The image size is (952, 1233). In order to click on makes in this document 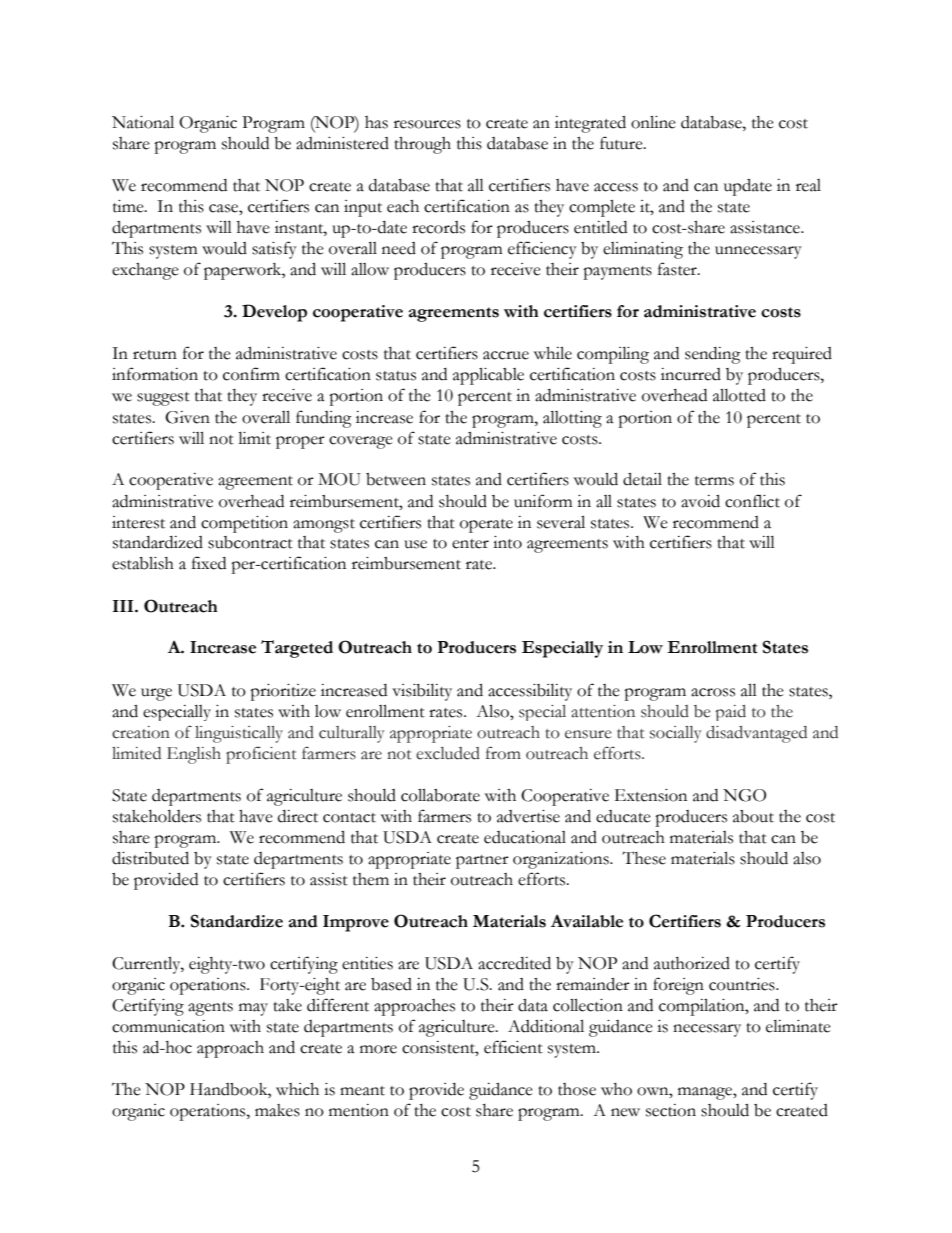, I will do `click(277, 1110)`.
